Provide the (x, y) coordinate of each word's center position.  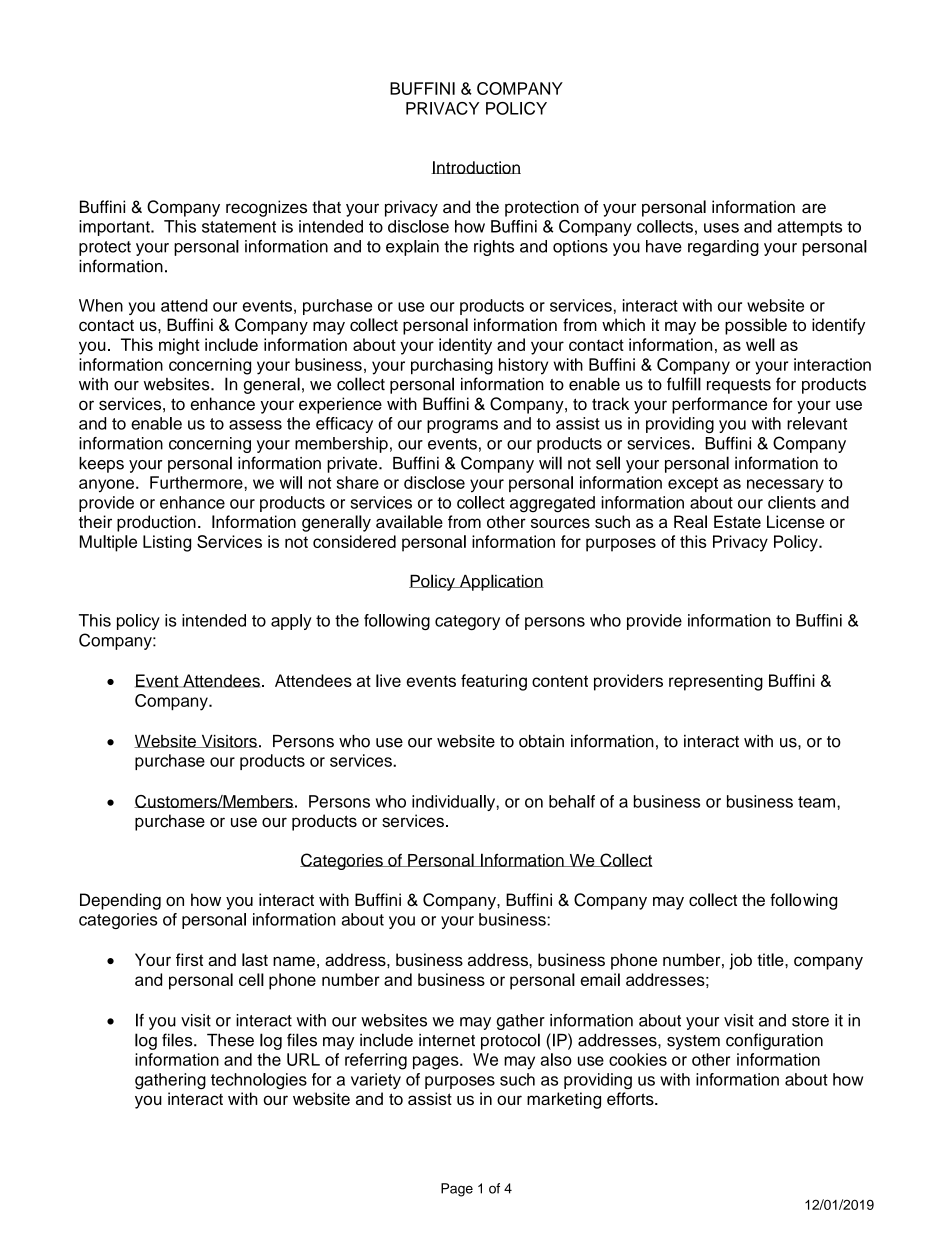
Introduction (476, 167)
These (230, 1040)
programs (462, 426)
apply (291, 622)
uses (721, 228)
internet (447, 1040)
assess (255, 425)
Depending (120, 901)
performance (719, 405)
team (818, 802)
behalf (572, 801)
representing (716, 682)
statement (239, 227)
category (467, 622)
